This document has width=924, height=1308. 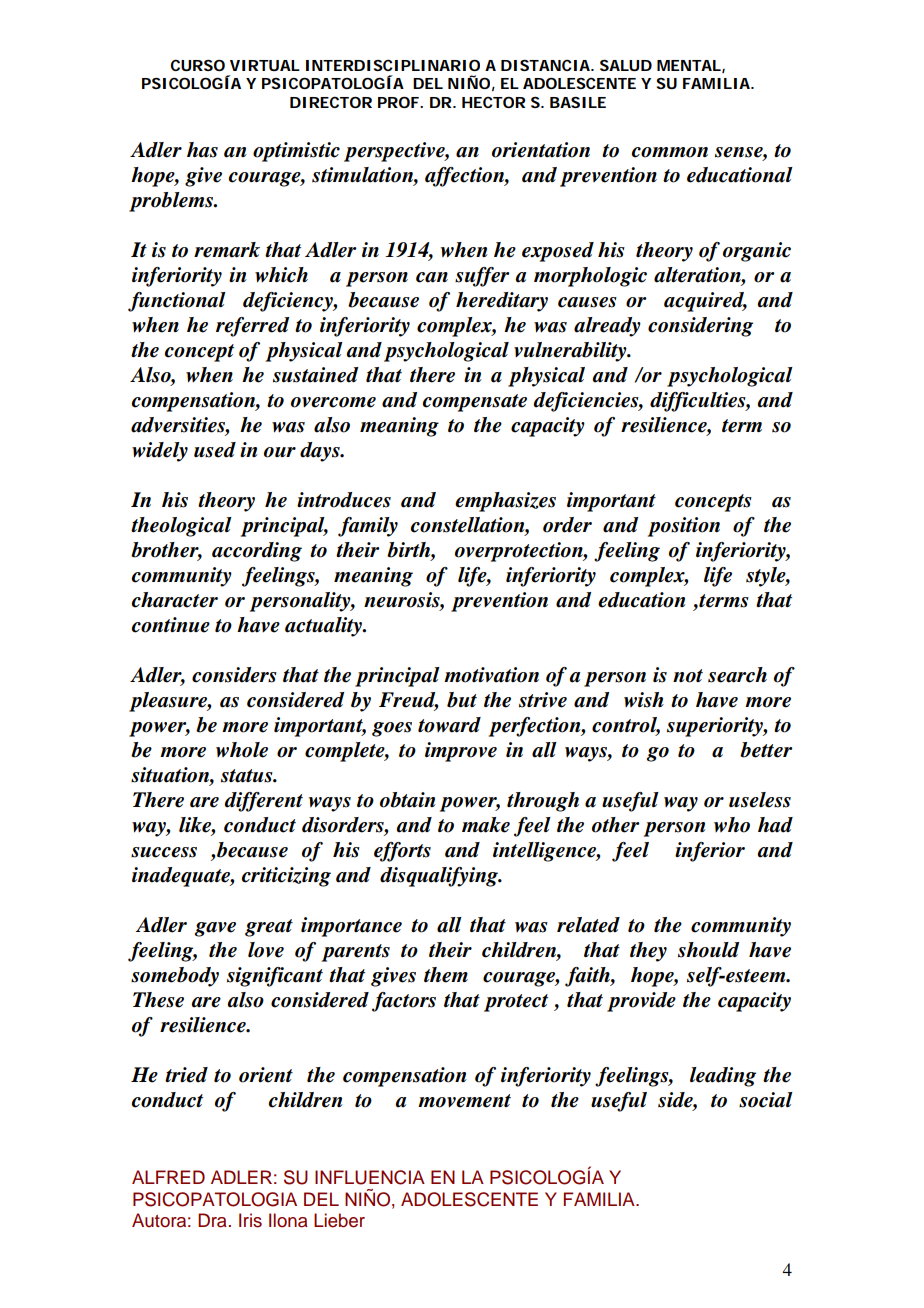 What do you see at coordinates (760, 800) in the document?
I see `useless` at bounding box center [760, 800].
